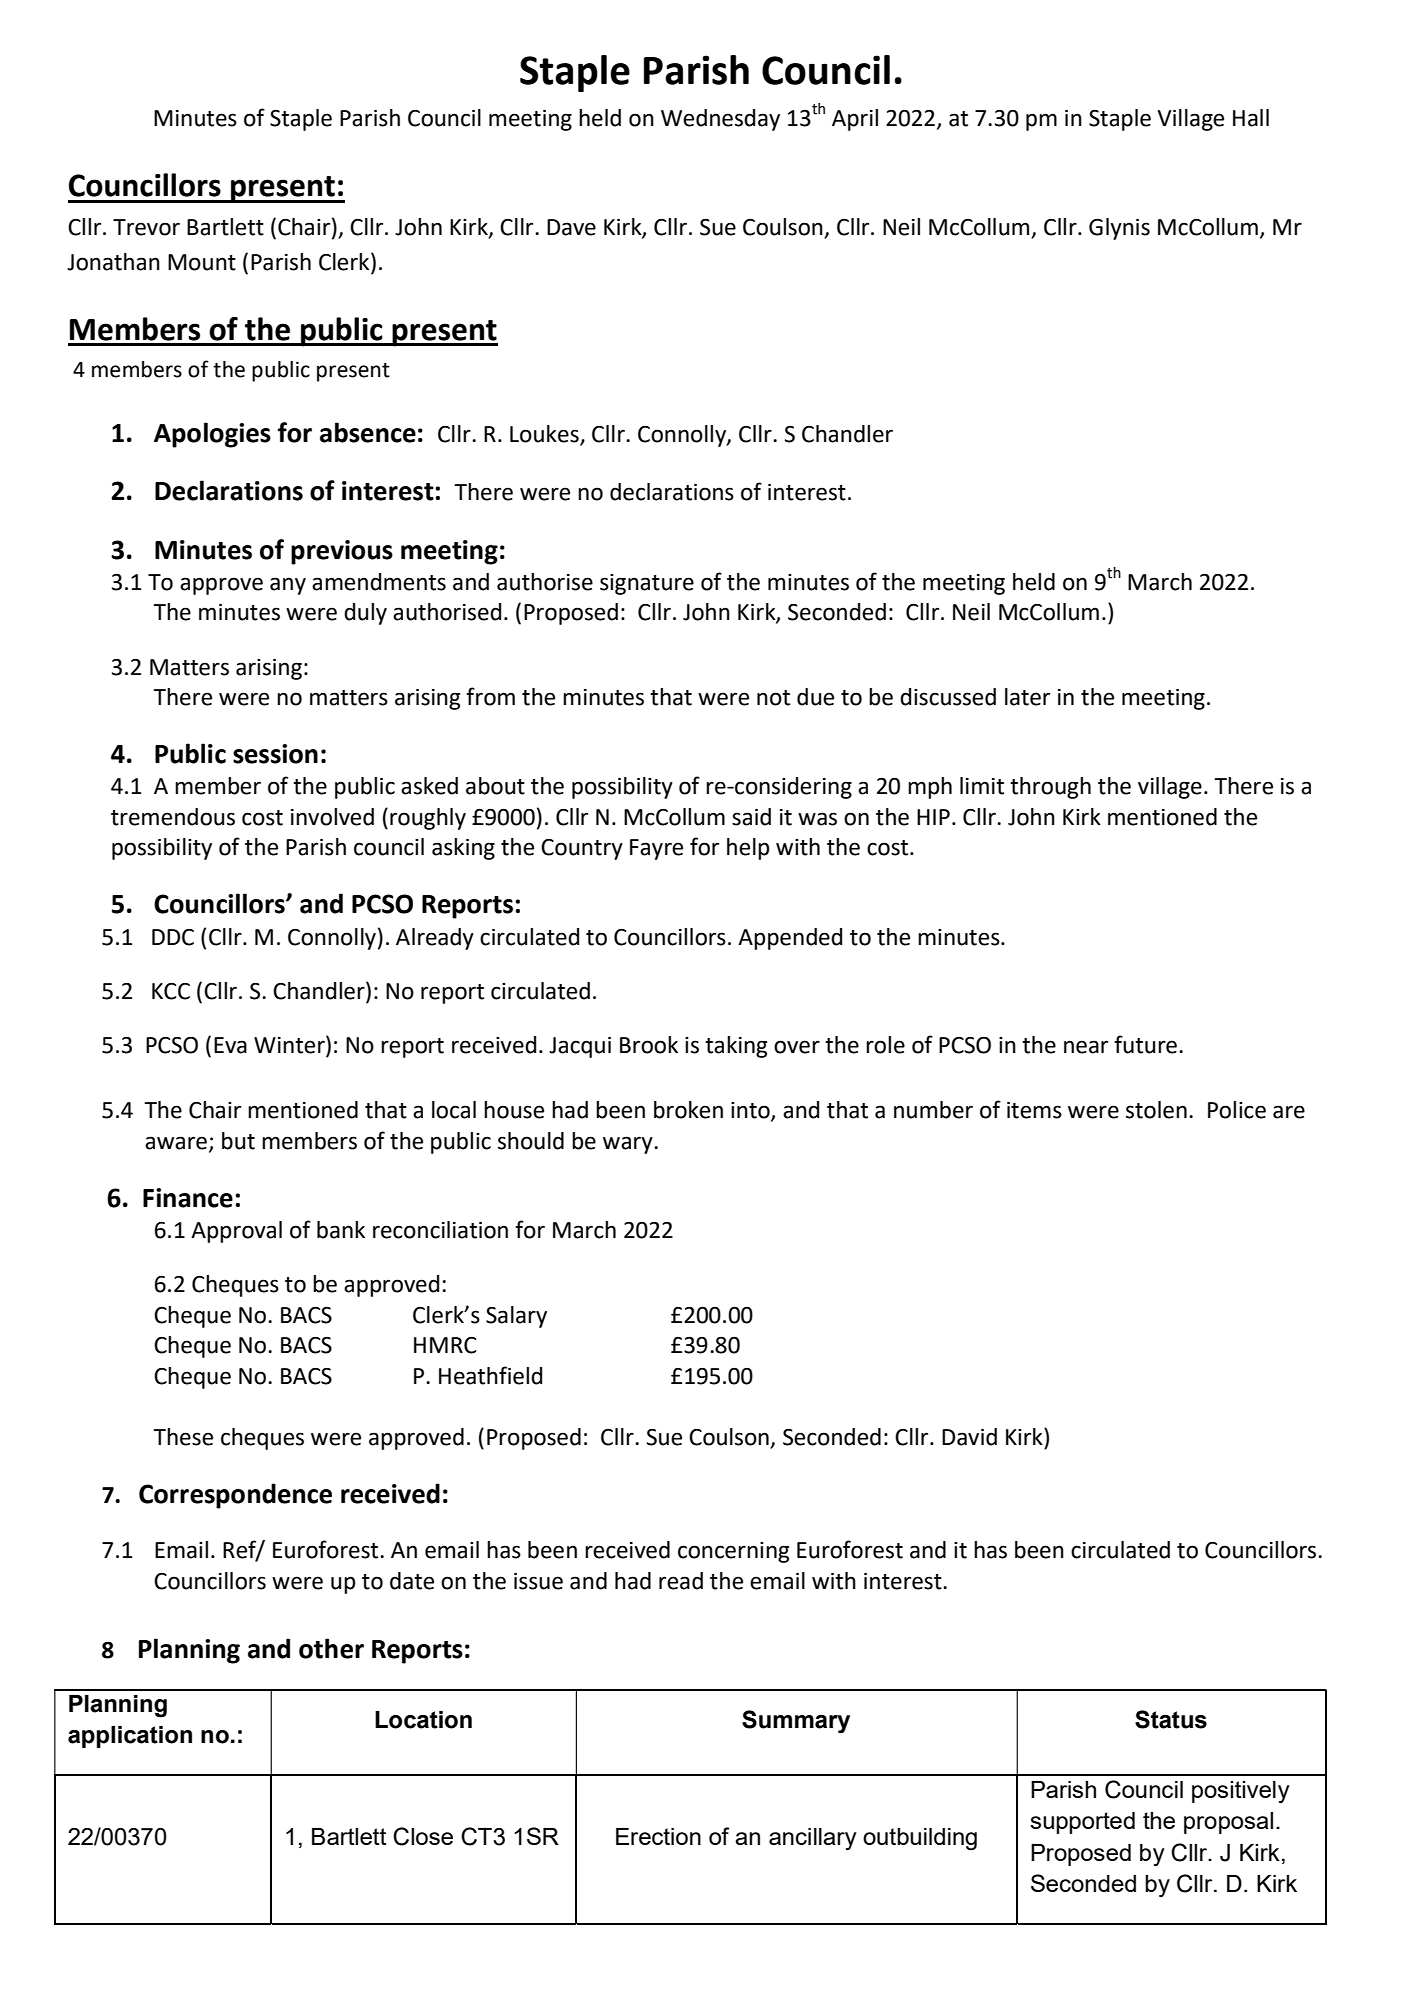 Image resolution: width=1424 pixels, height=2014 pixels. I want to click on Wednesday, so click(720, 120).
